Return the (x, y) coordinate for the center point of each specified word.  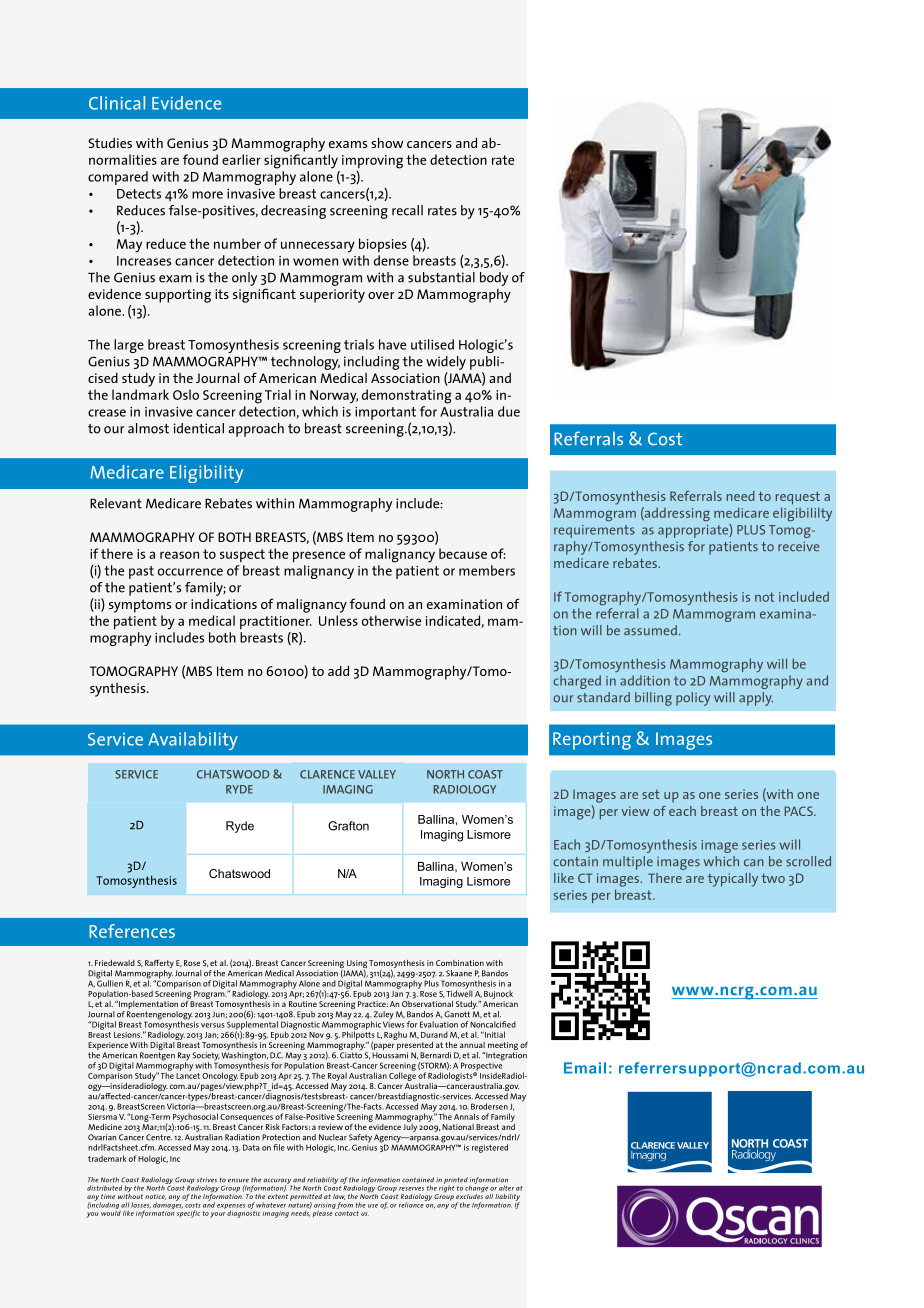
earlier (241, 159)
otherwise (391, 620)
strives (207, 1180)
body (494, 279)
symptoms (140, 606)
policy (693, 699)
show (387, 142)
